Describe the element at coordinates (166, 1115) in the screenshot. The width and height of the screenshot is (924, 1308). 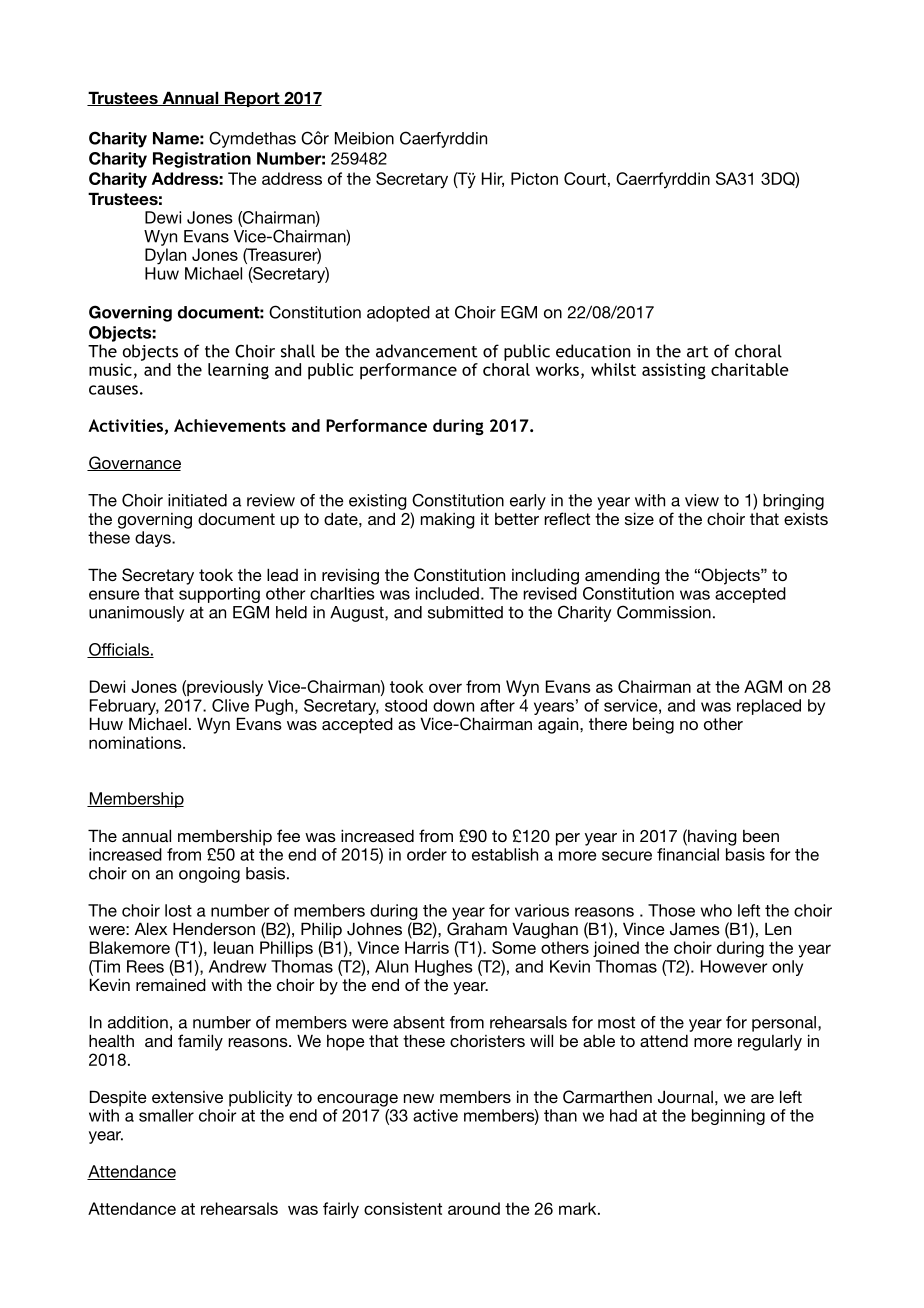
I see `smaller` at that location.
